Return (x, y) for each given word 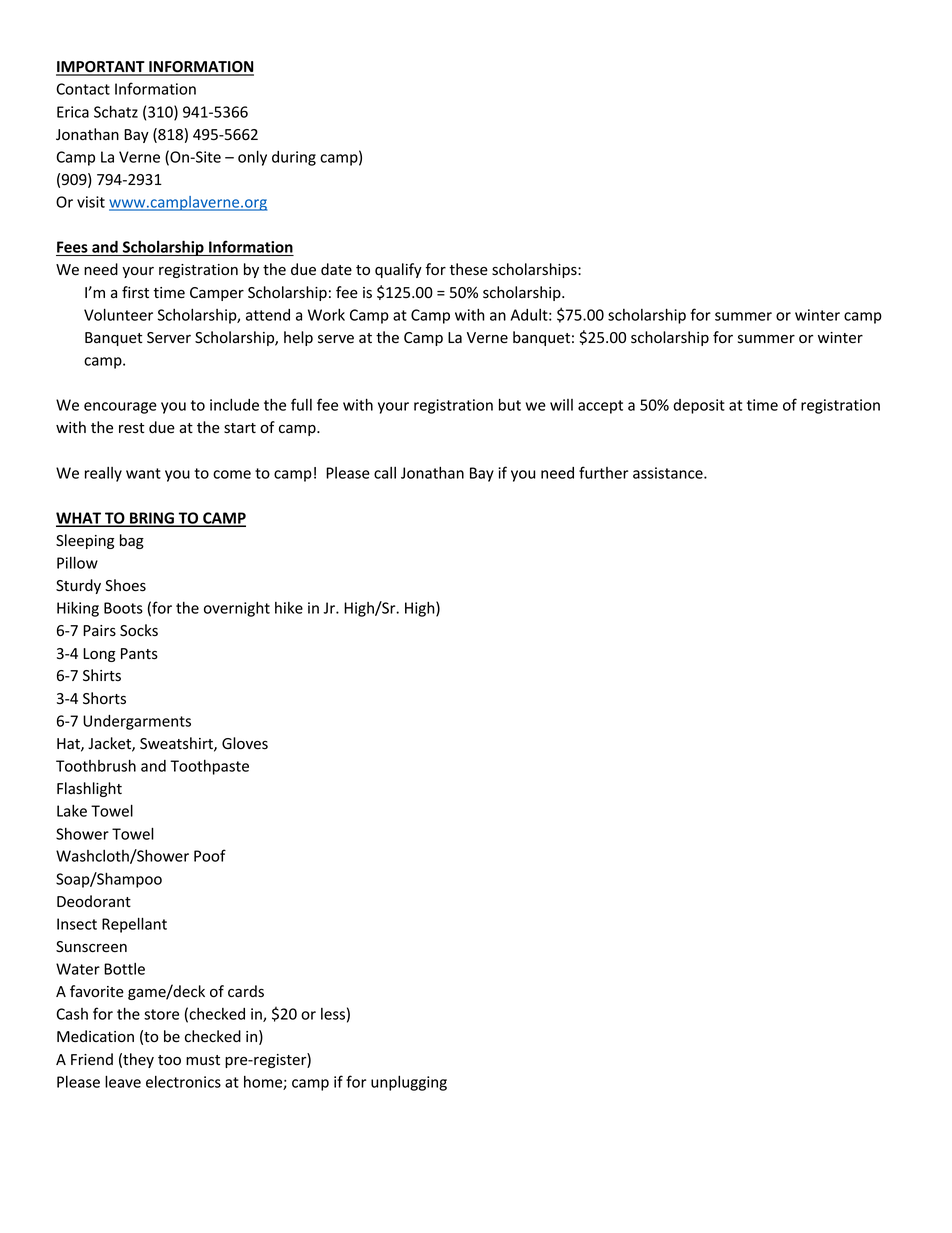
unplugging (409, 1083)
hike (289, 608)
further (604, 472)
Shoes (125, 585)
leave (123, 1081)
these (468, 269)
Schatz (116, 111)
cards (246, 991)
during (294, 158)
